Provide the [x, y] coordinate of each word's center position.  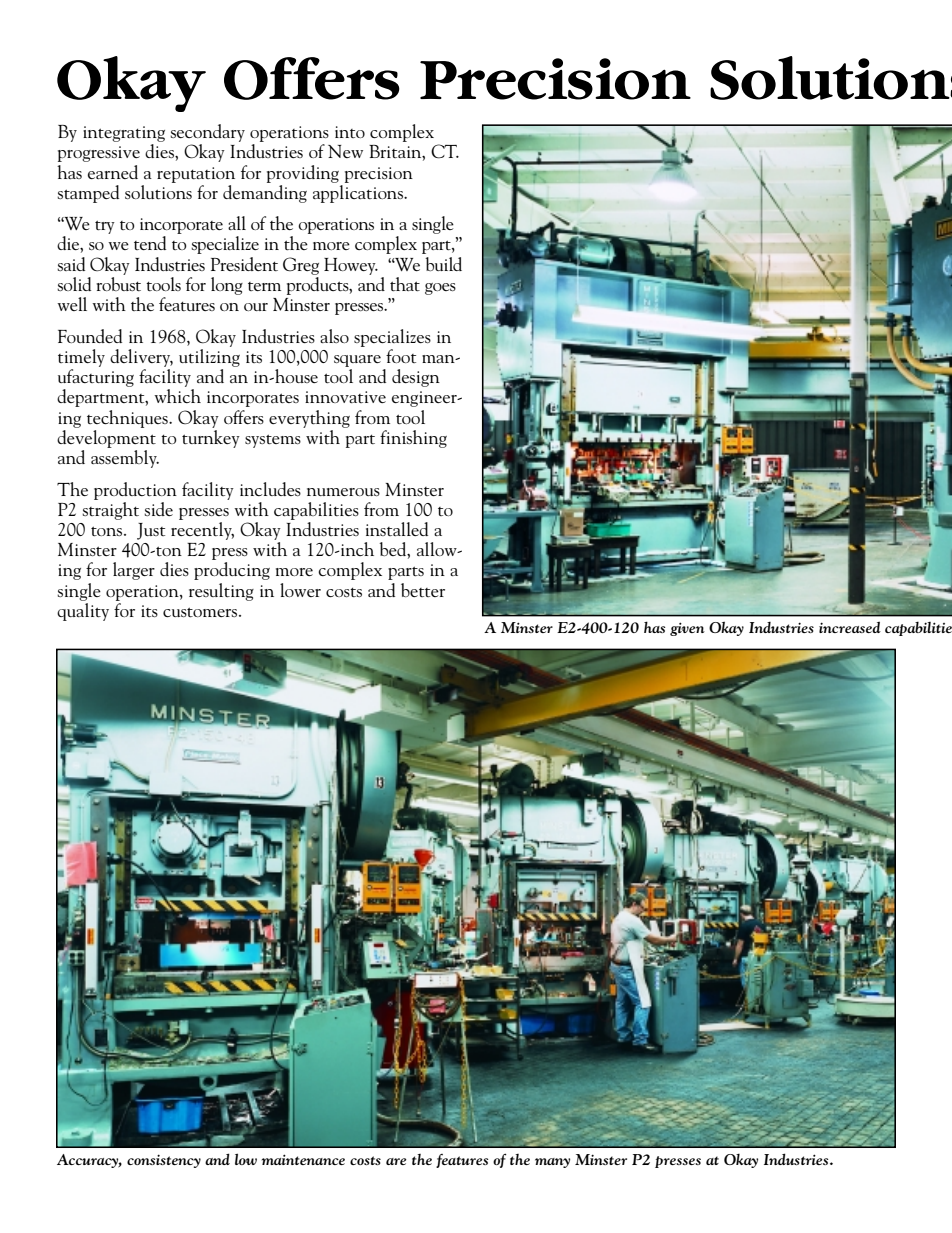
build [443, 264]
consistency [164, 1161]
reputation [196, 175]
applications [359, 192]
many [552, 1163]
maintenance [303, 1159]
